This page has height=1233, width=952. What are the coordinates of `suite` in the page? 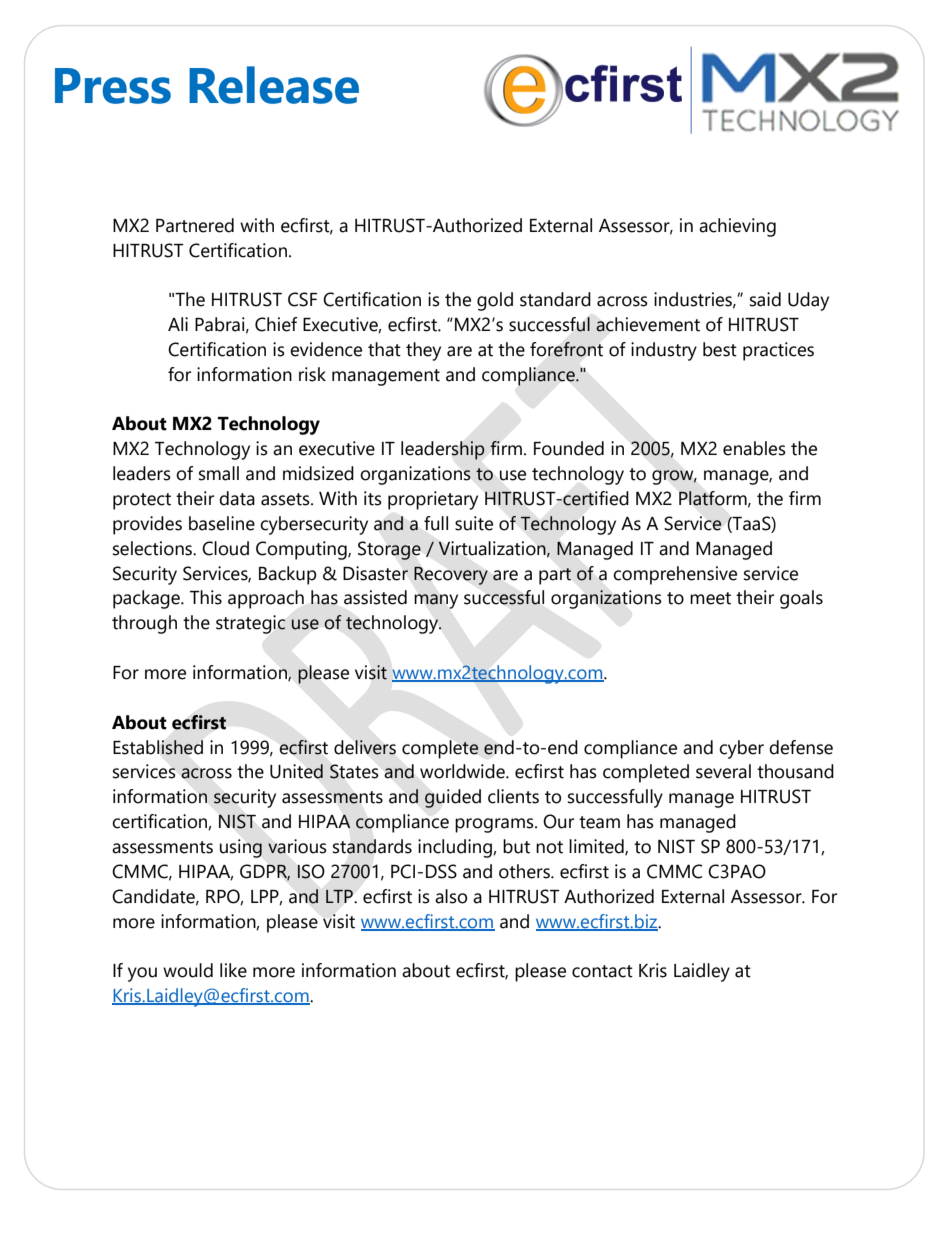 It's located at (474, 523).
